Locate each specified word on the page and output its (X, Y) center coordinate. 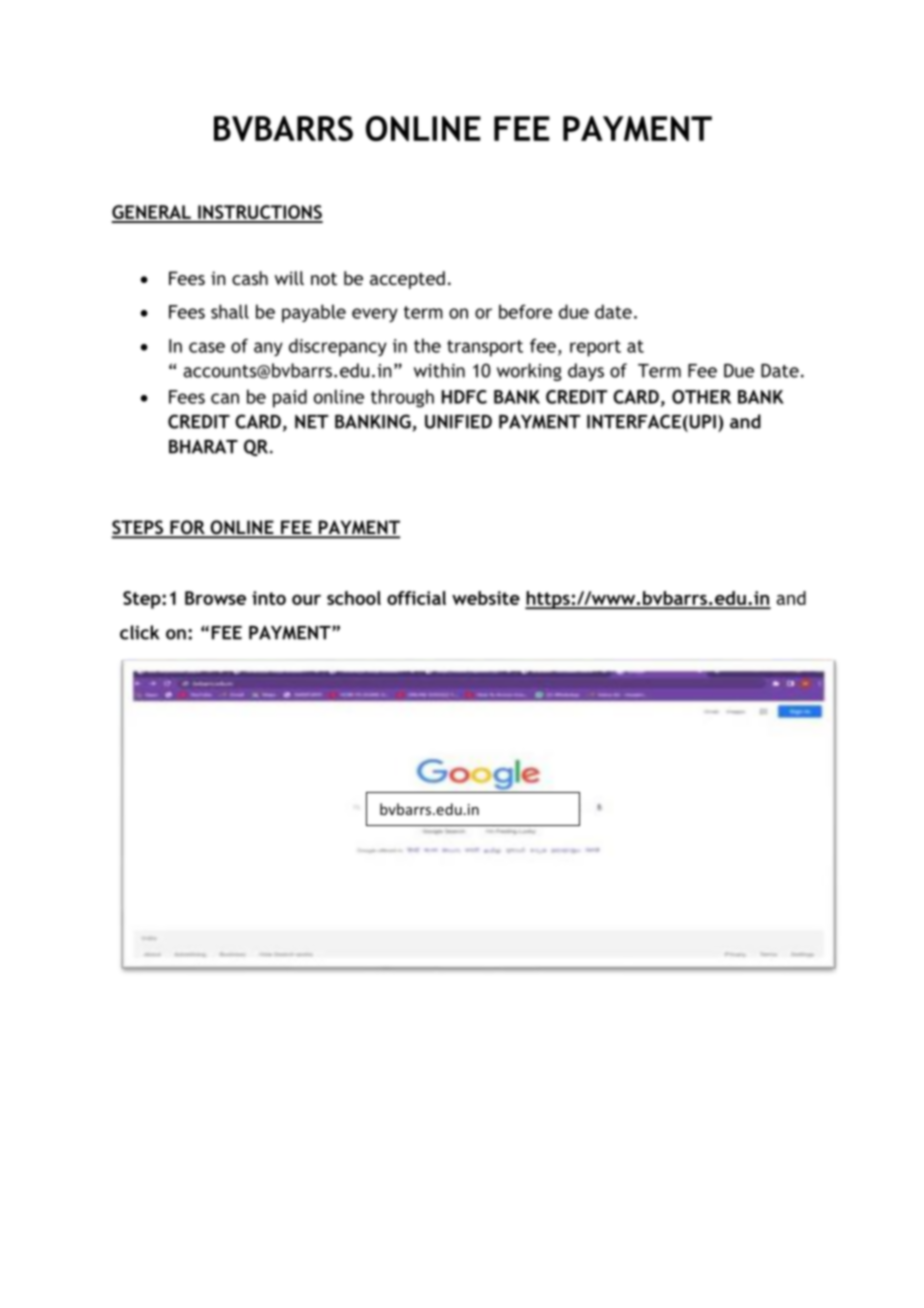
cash (250, 278)
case (207, 347)
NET (312, 422)
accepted (407, 280)
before (525, 311)
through (402, 398)
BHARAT (203, 446)
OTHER (701, 397)
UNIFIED (458, 422)
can (225, 398)
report (595, 348)
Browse (215, 598)
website (486, 598)
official (416, 598)
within (439, 370)
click (139, 632)
